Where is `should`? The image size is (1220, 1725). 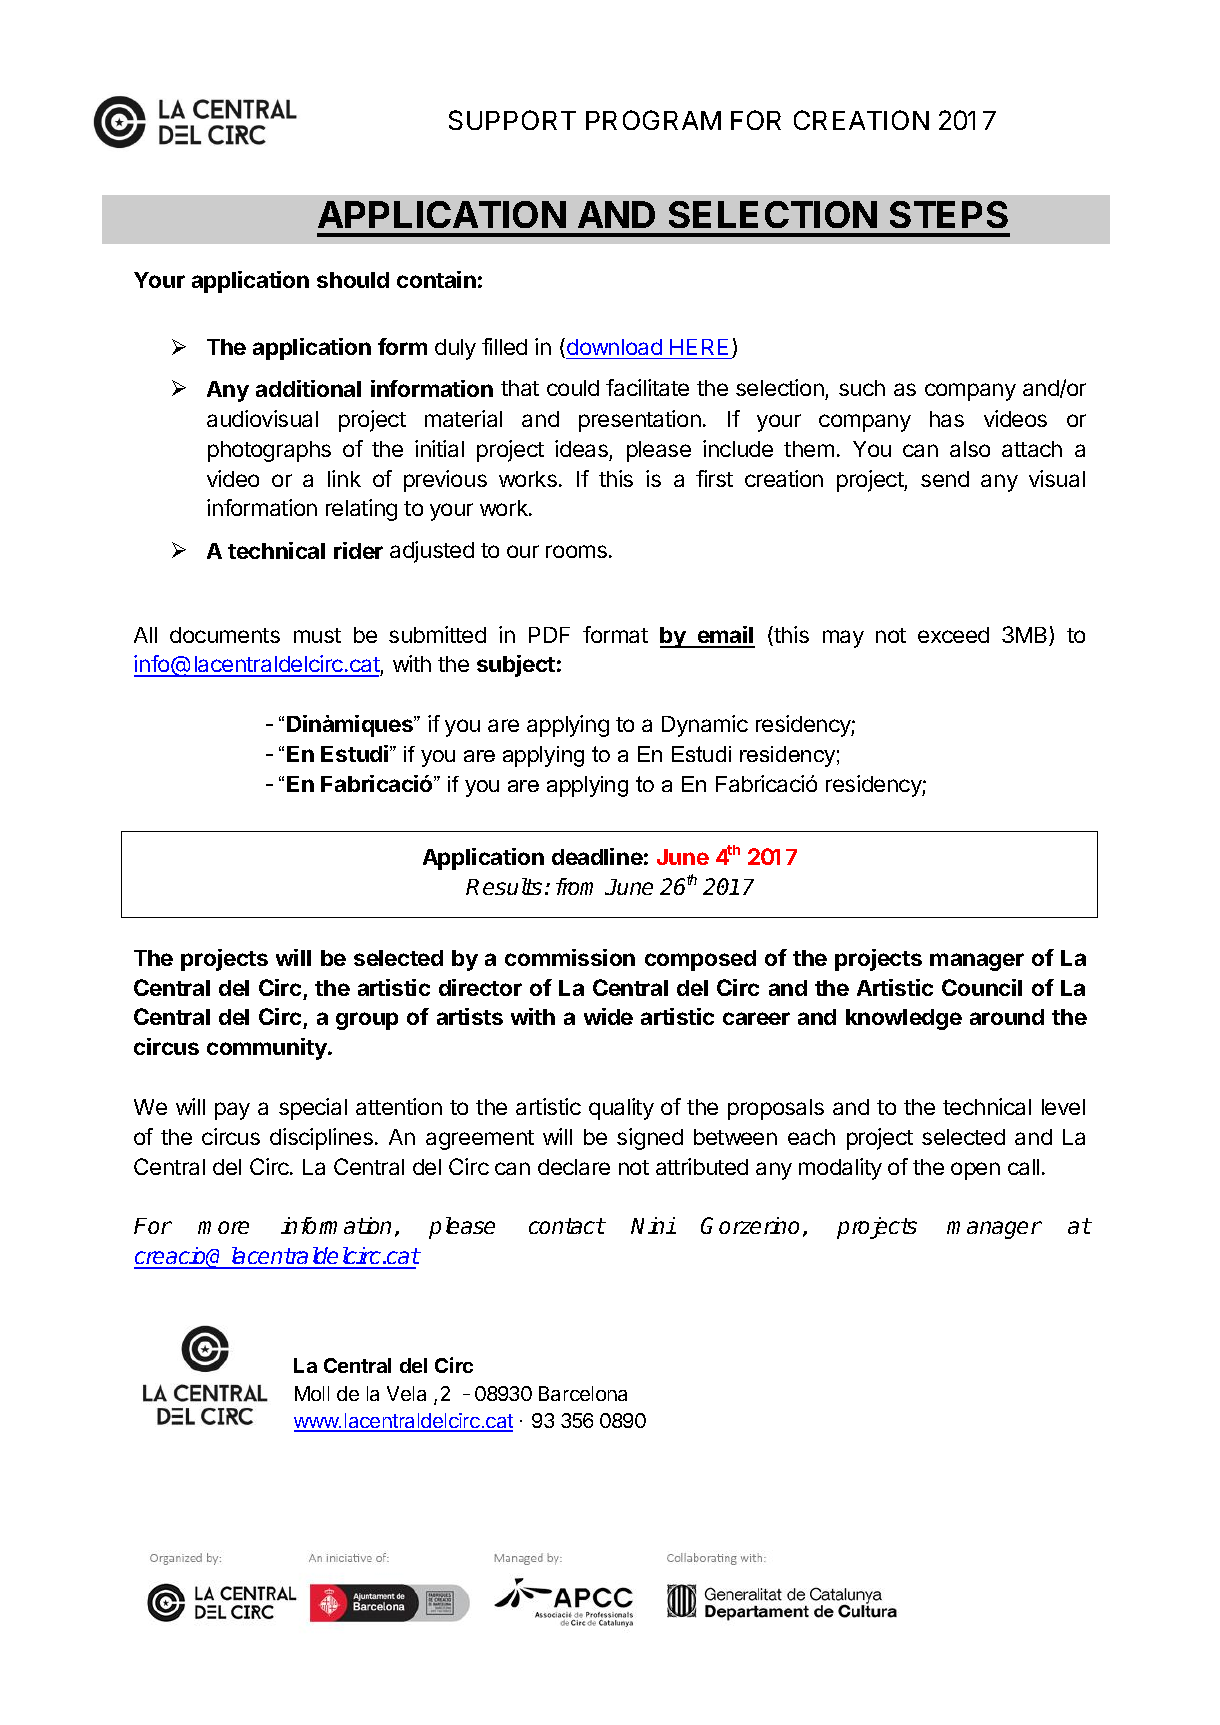
should is located at coordinates (353, 280).
